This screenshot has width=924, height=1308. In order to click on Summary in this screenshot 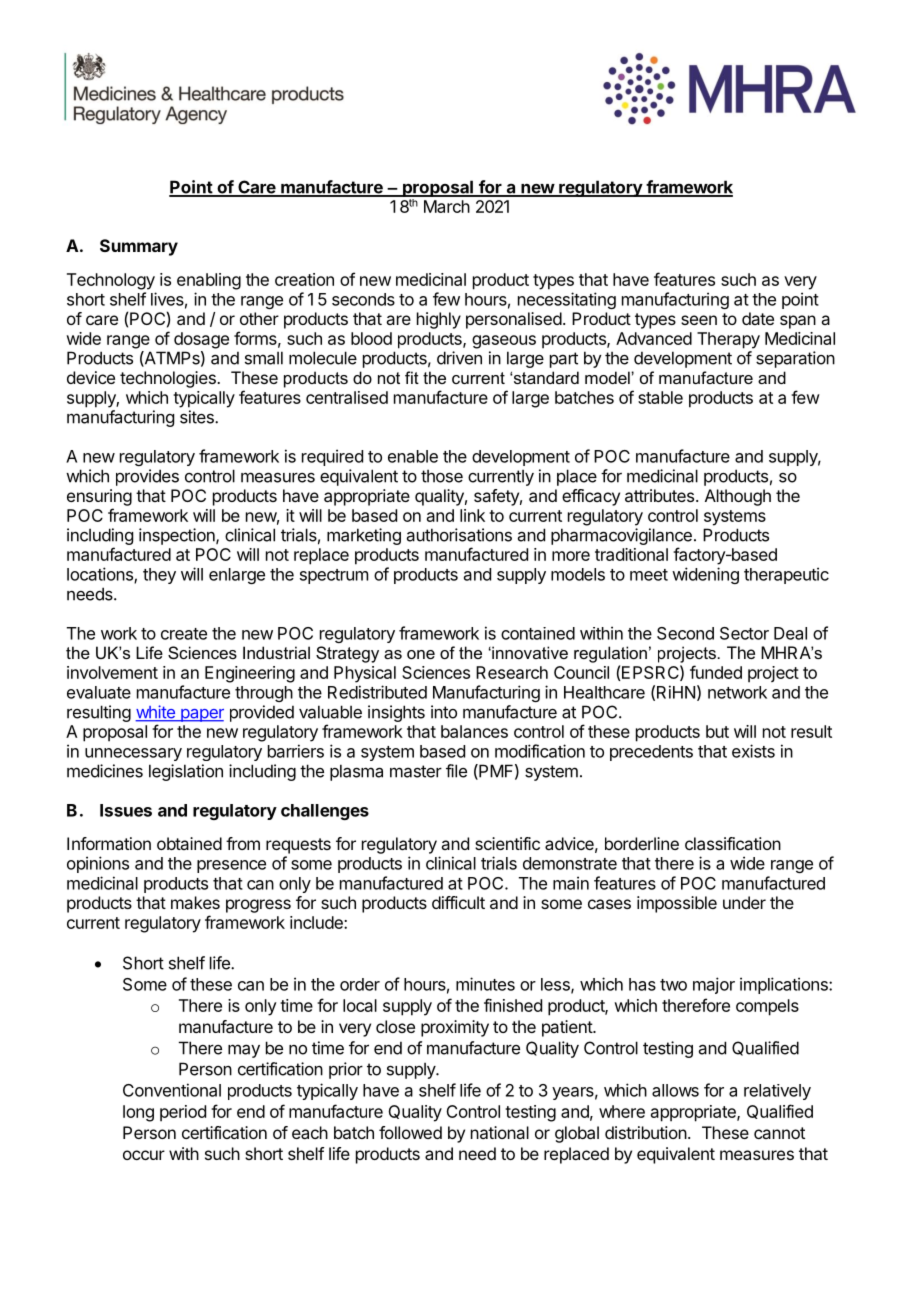, I will do `click(139, 247)`.
